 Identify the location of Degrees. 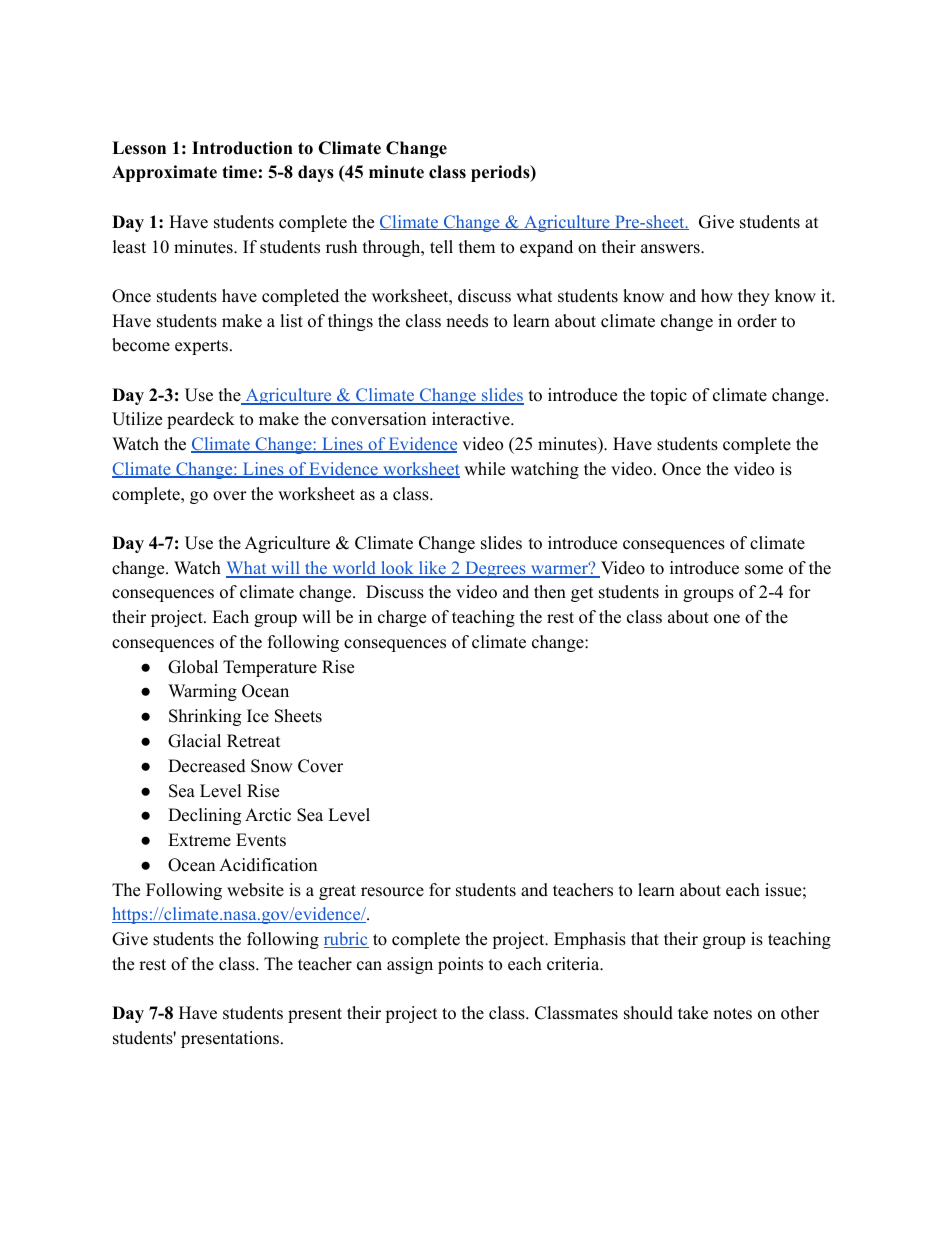
(495, 569).
